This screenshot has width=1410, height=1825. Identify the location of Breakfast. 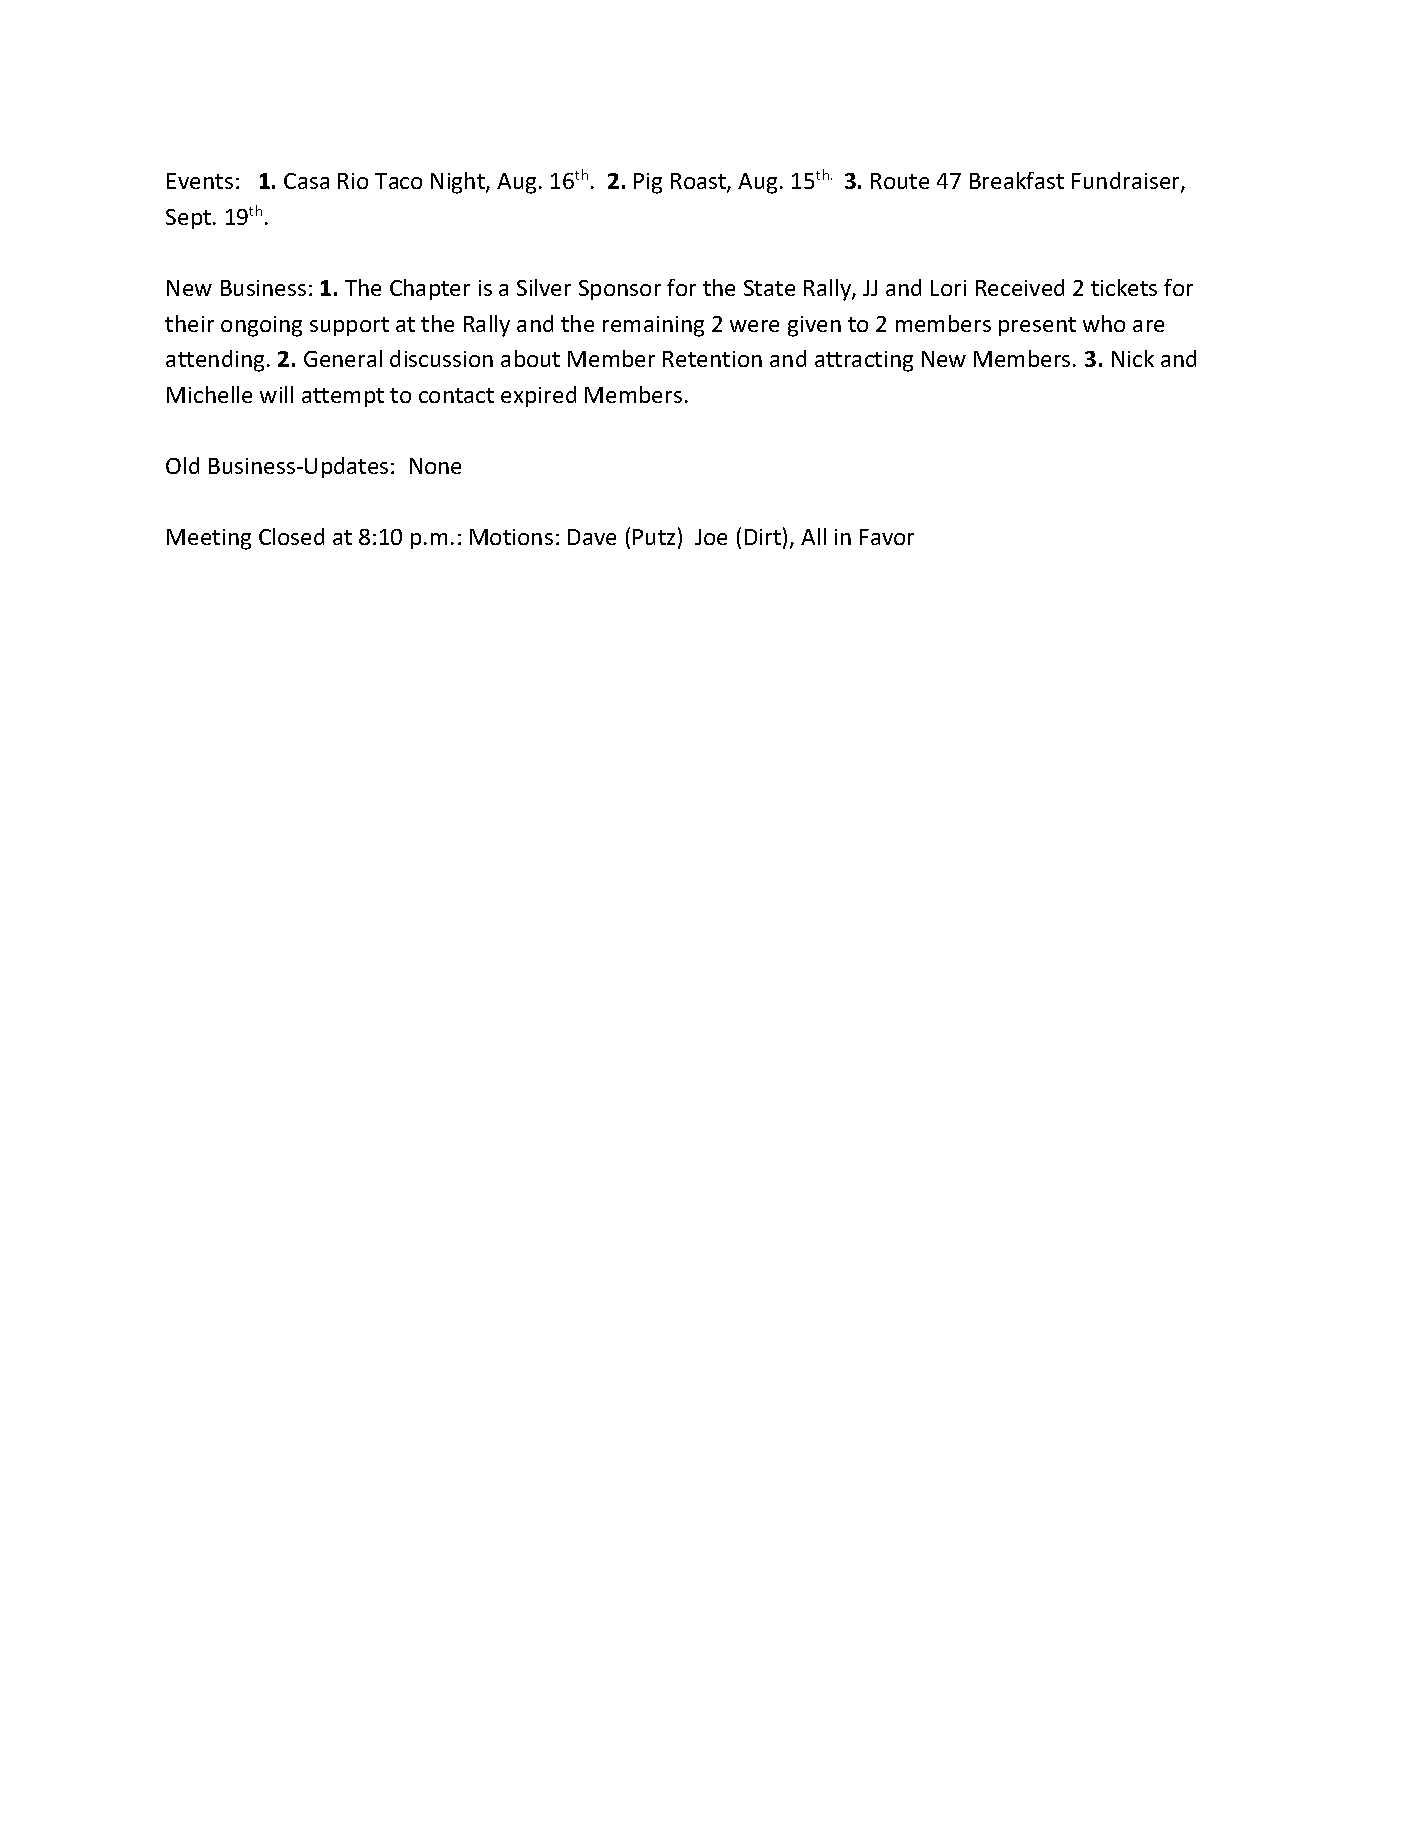
(1017, 180).
